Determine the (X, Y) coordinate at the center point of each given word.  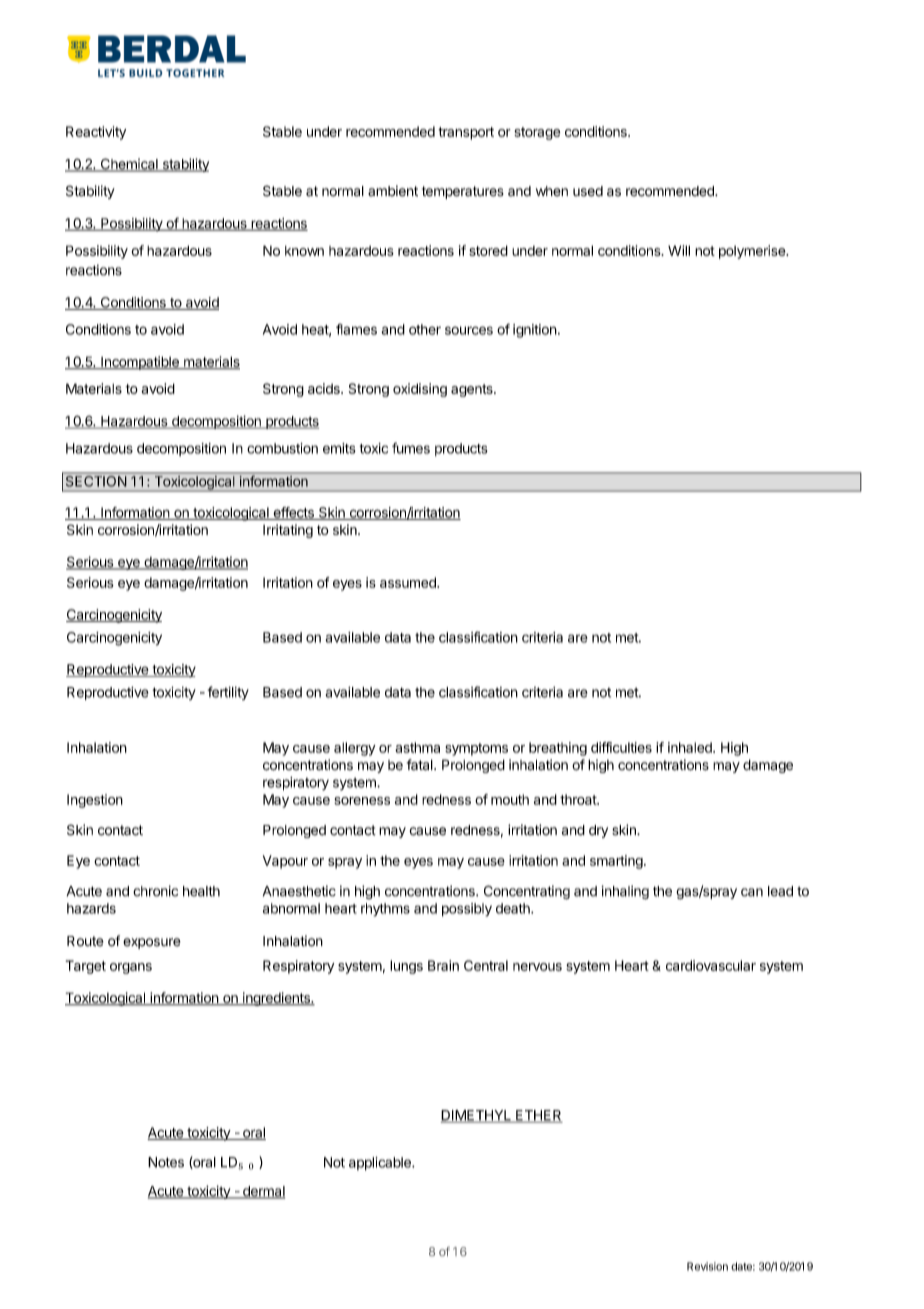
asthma (417, 747)
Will (679, 250)
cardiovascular (711, 965)
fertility (228, 693)
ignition (535, 331)
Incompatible (140, 363)
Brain (443, 965)
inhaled (691, 747)
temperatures (463, 192)
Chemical (129, 165)
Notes (166, 1162)
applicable (381, 1164)
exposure (152, 943)
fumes (411, 448)
